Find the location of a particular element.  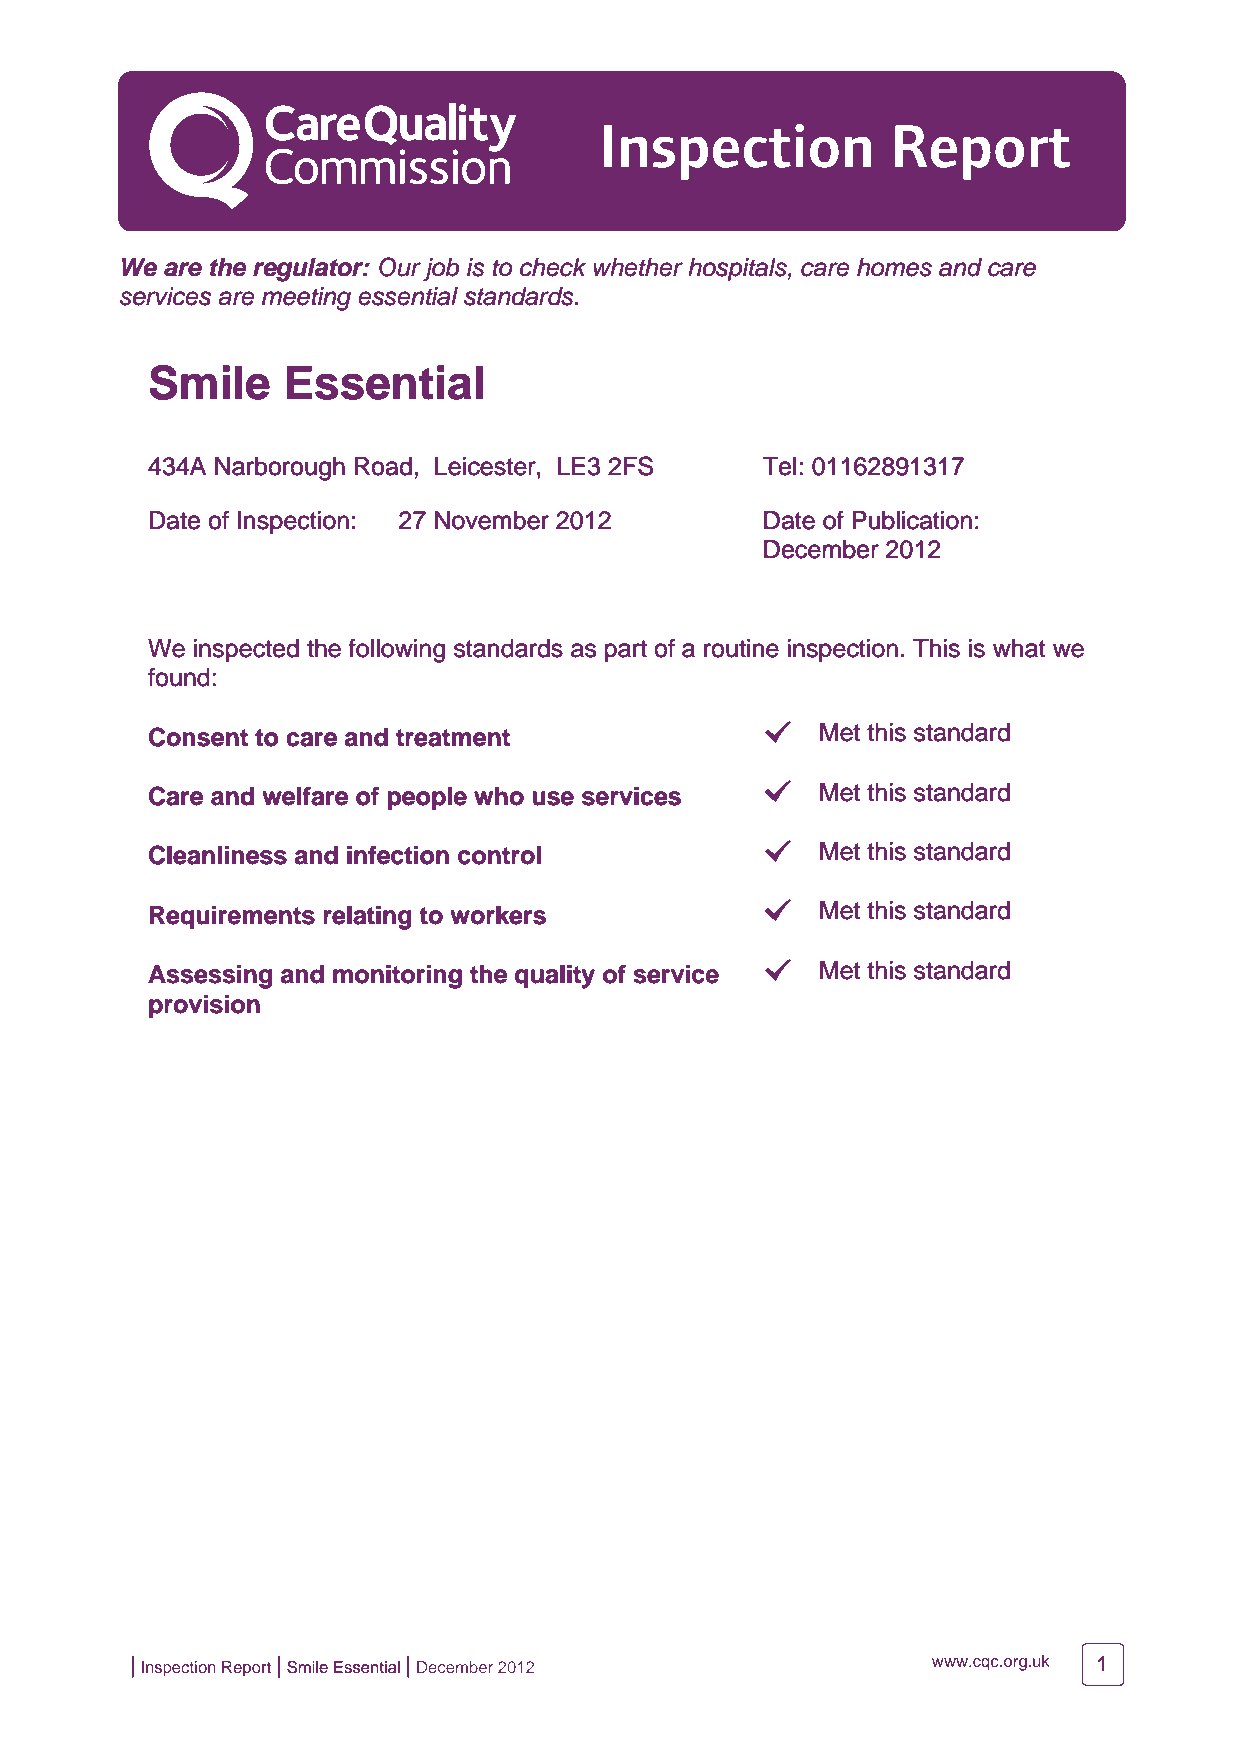

meeting is located at coordinates (306, 299).
